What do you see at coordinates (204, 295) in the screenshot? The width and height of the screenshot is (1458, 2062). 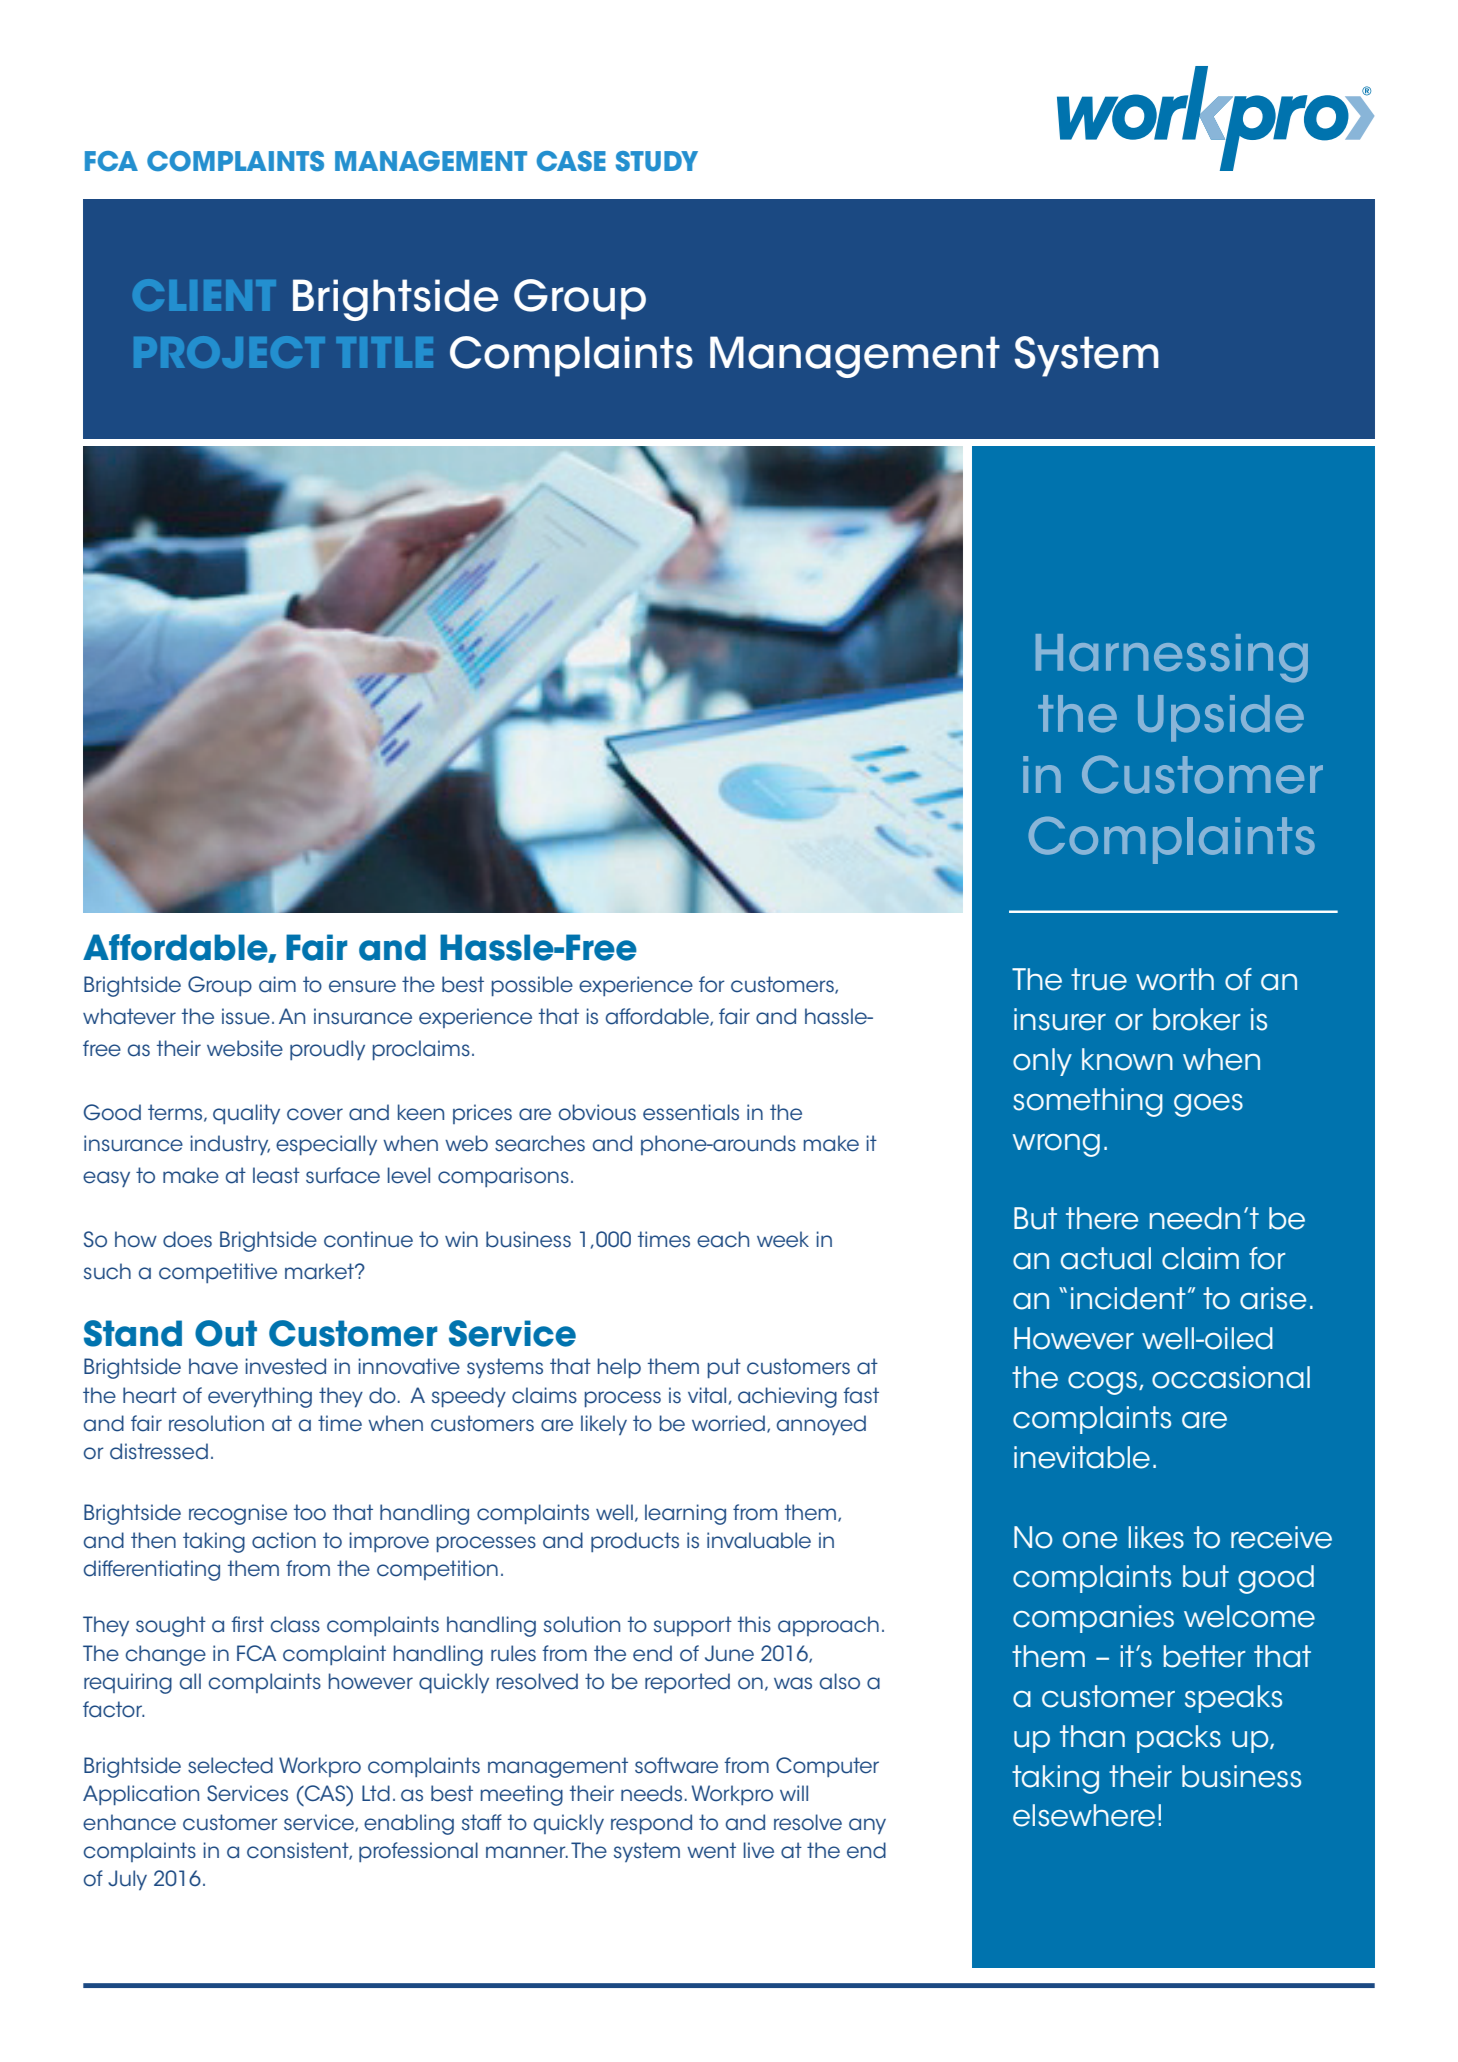 I see `CLIENT` at bounding box center [204, 295].
